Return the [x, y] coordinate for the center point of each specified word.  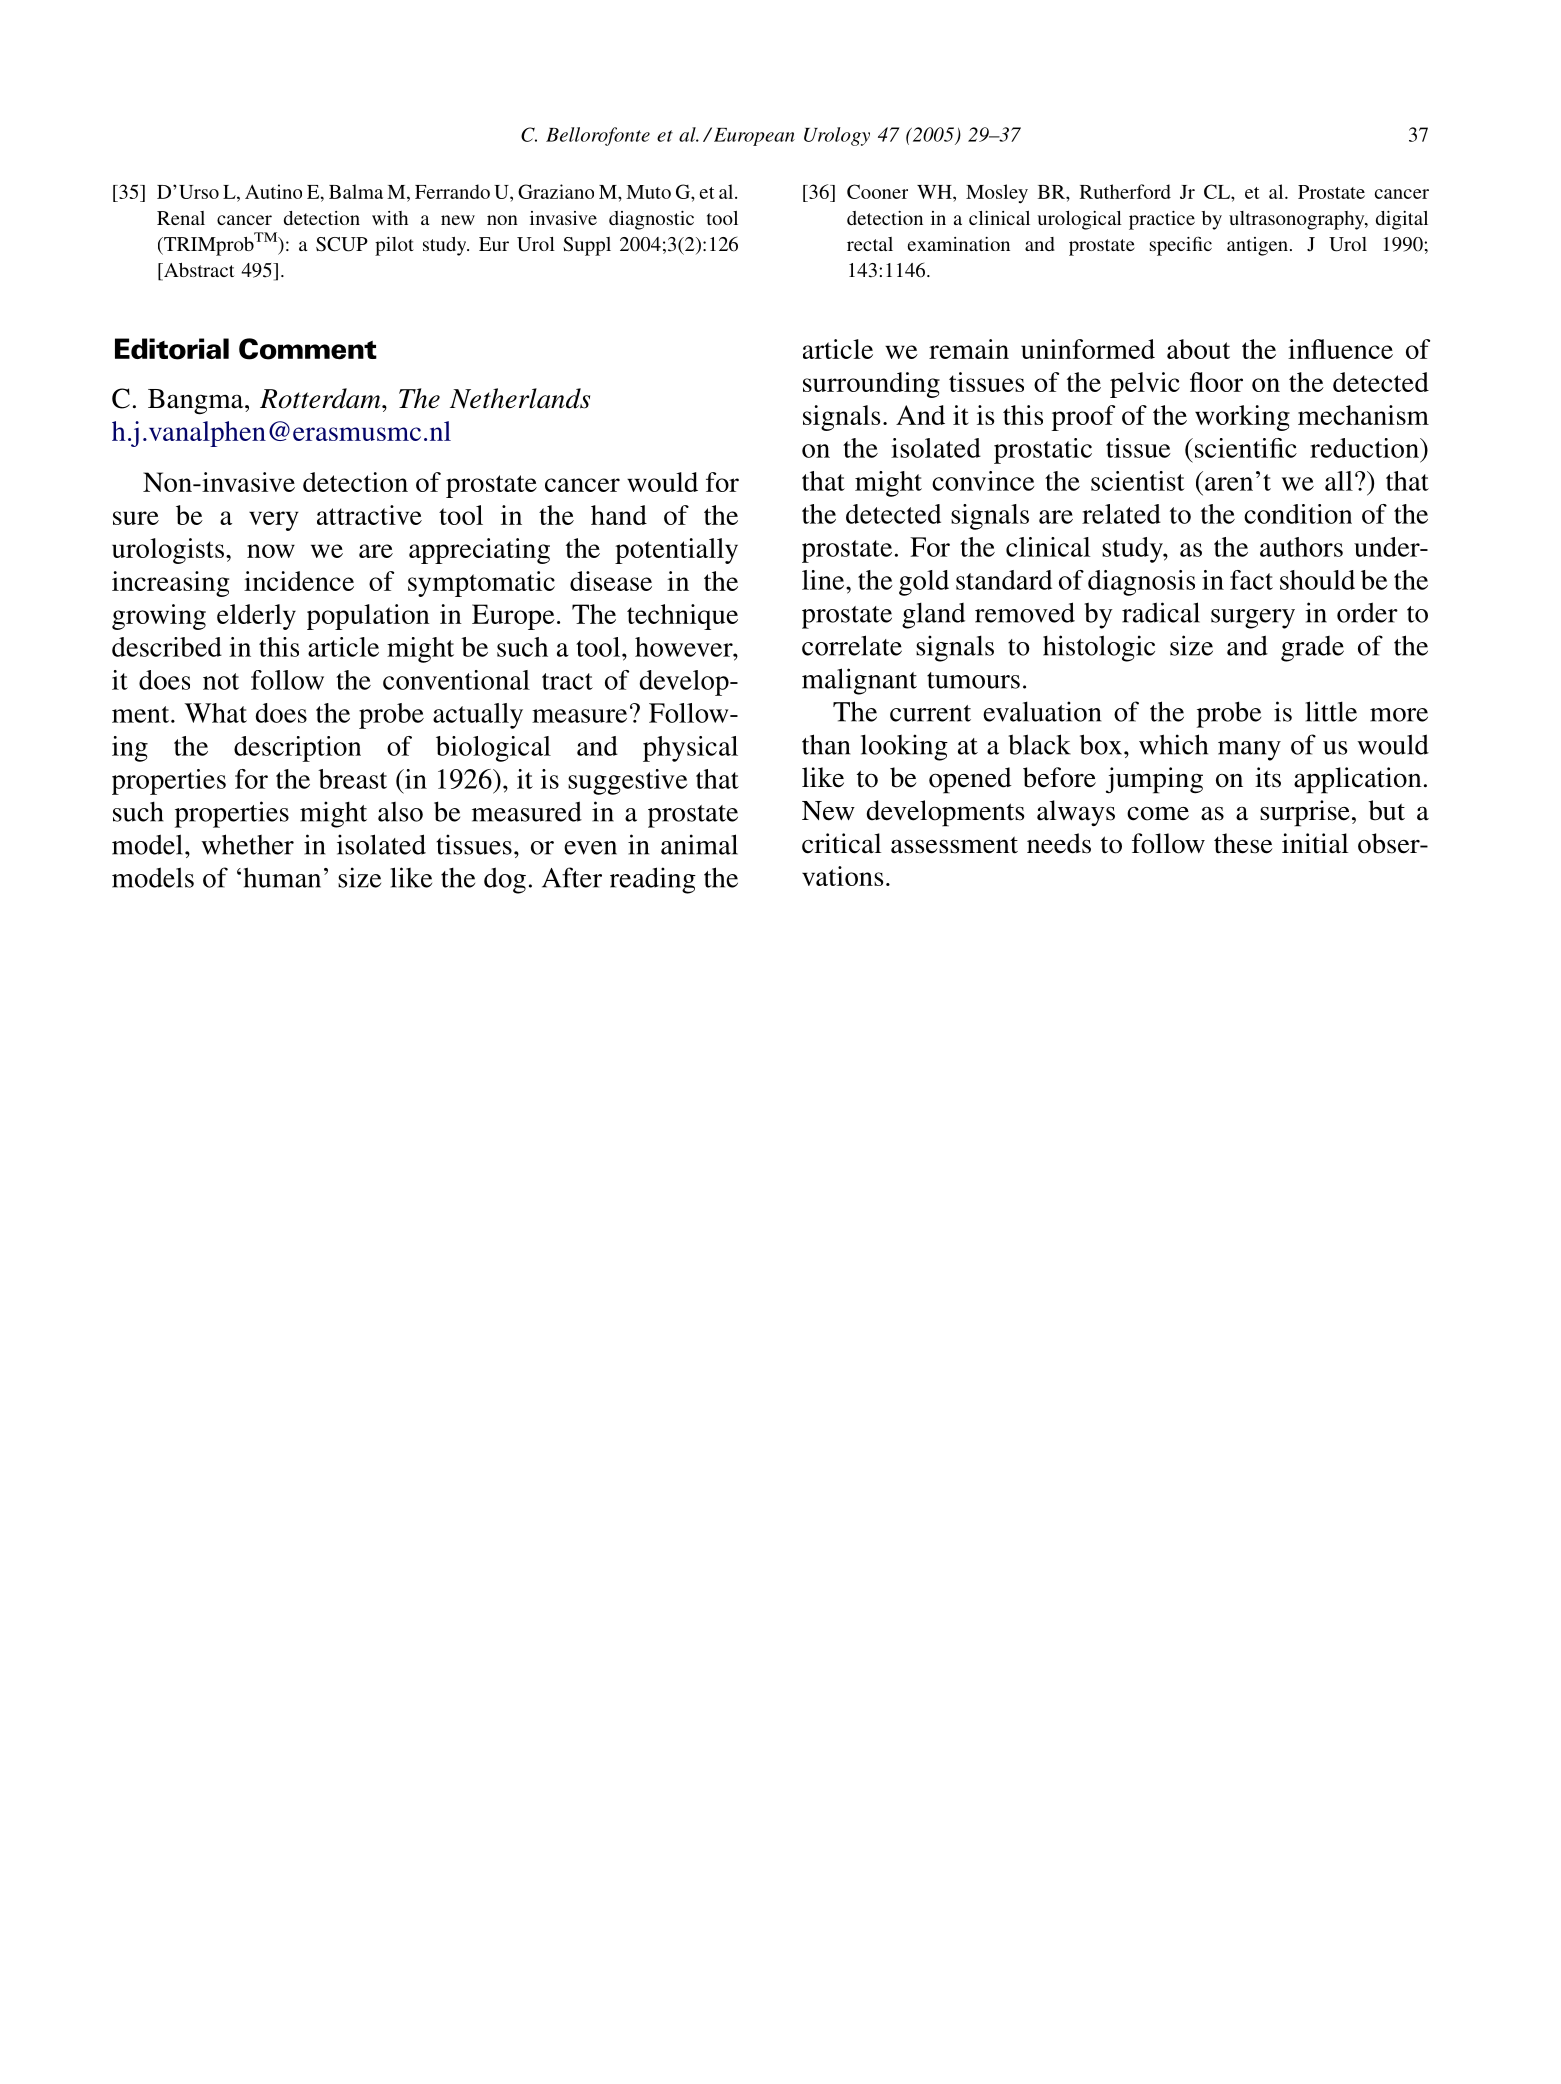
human [282, 877]
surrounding [871, 385]
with [390, 218]
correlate [852, 645]
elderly [256, 617]
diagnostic [651, 220]
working [1242, 418]
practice [1162, 220]
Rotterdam [321, 398]
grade [1312, 649]
